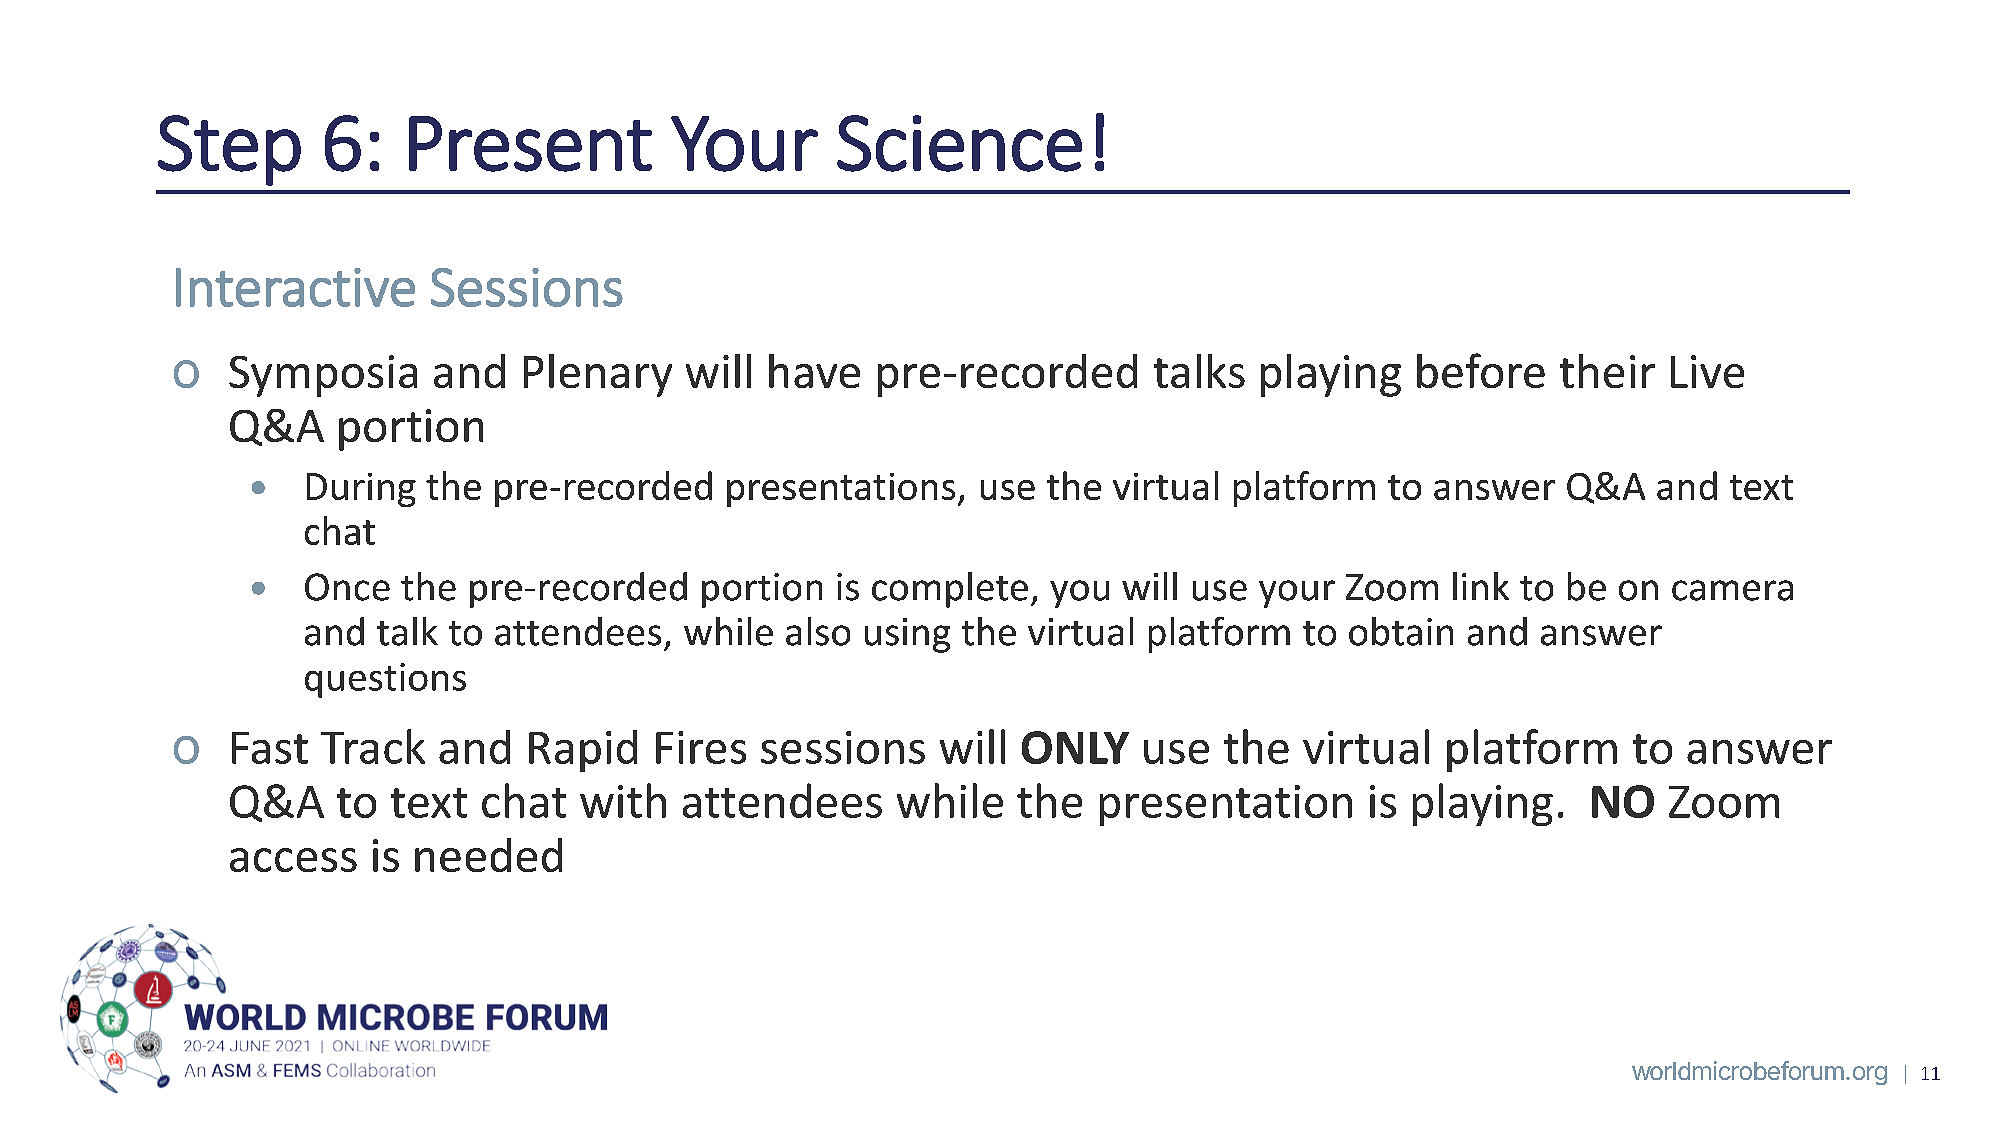 This screenshot has width=2006, height=1128. I want to click on questions, so click(385, 680).
